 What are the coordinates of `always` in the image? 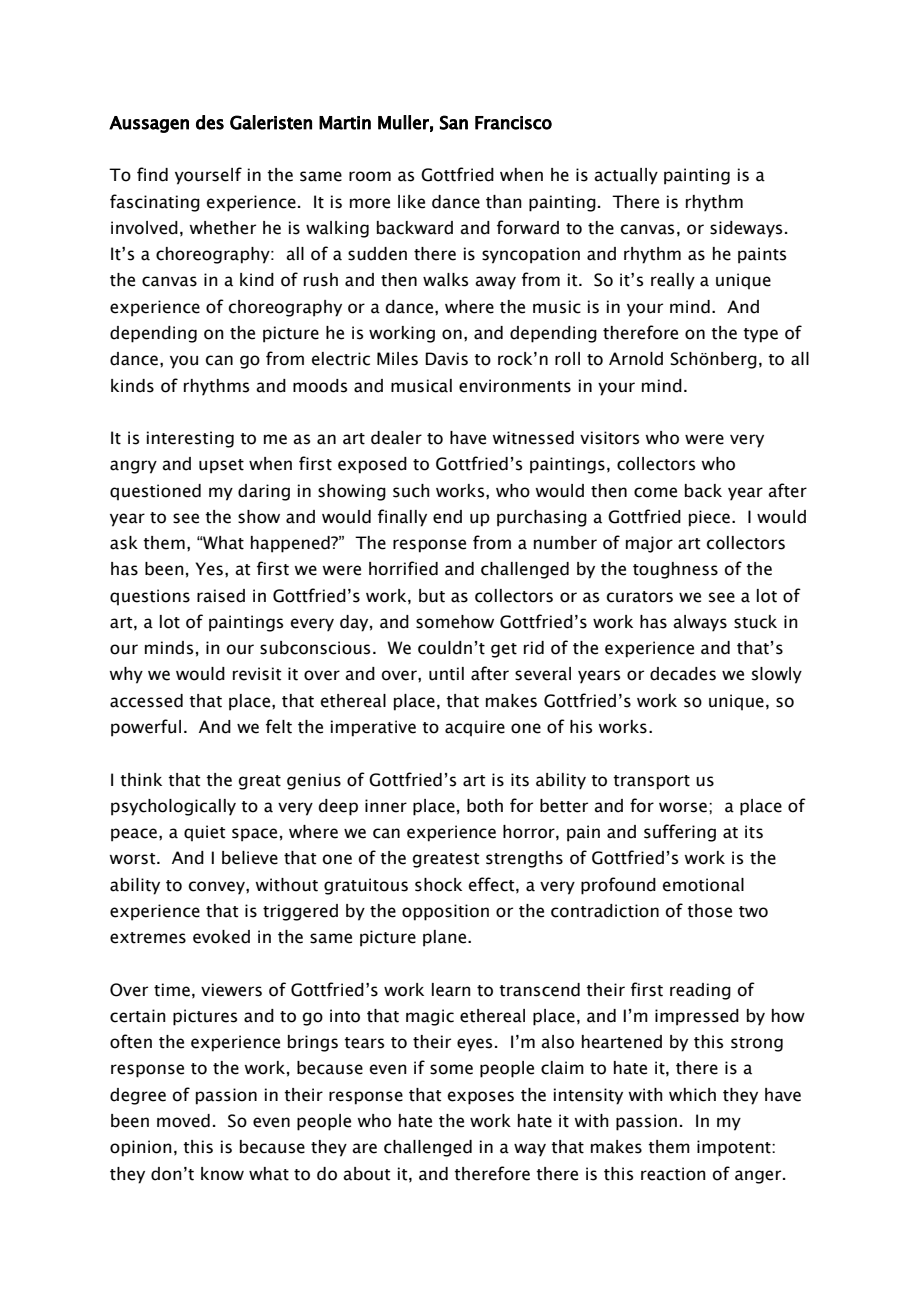 It's located at (700, 623).
